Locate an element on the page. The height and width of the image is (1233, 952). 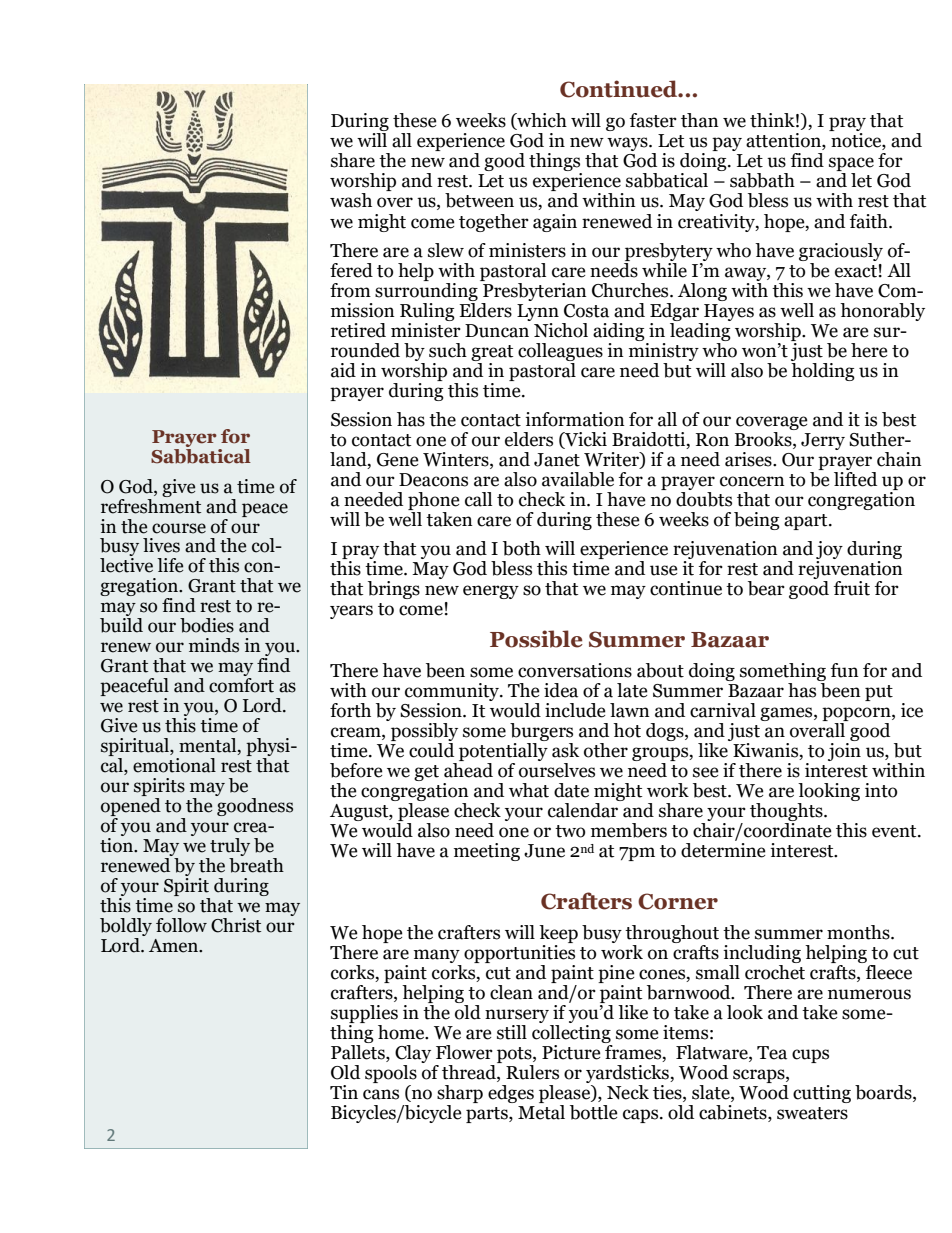
Jerry is located at coordinates (823, 441).
